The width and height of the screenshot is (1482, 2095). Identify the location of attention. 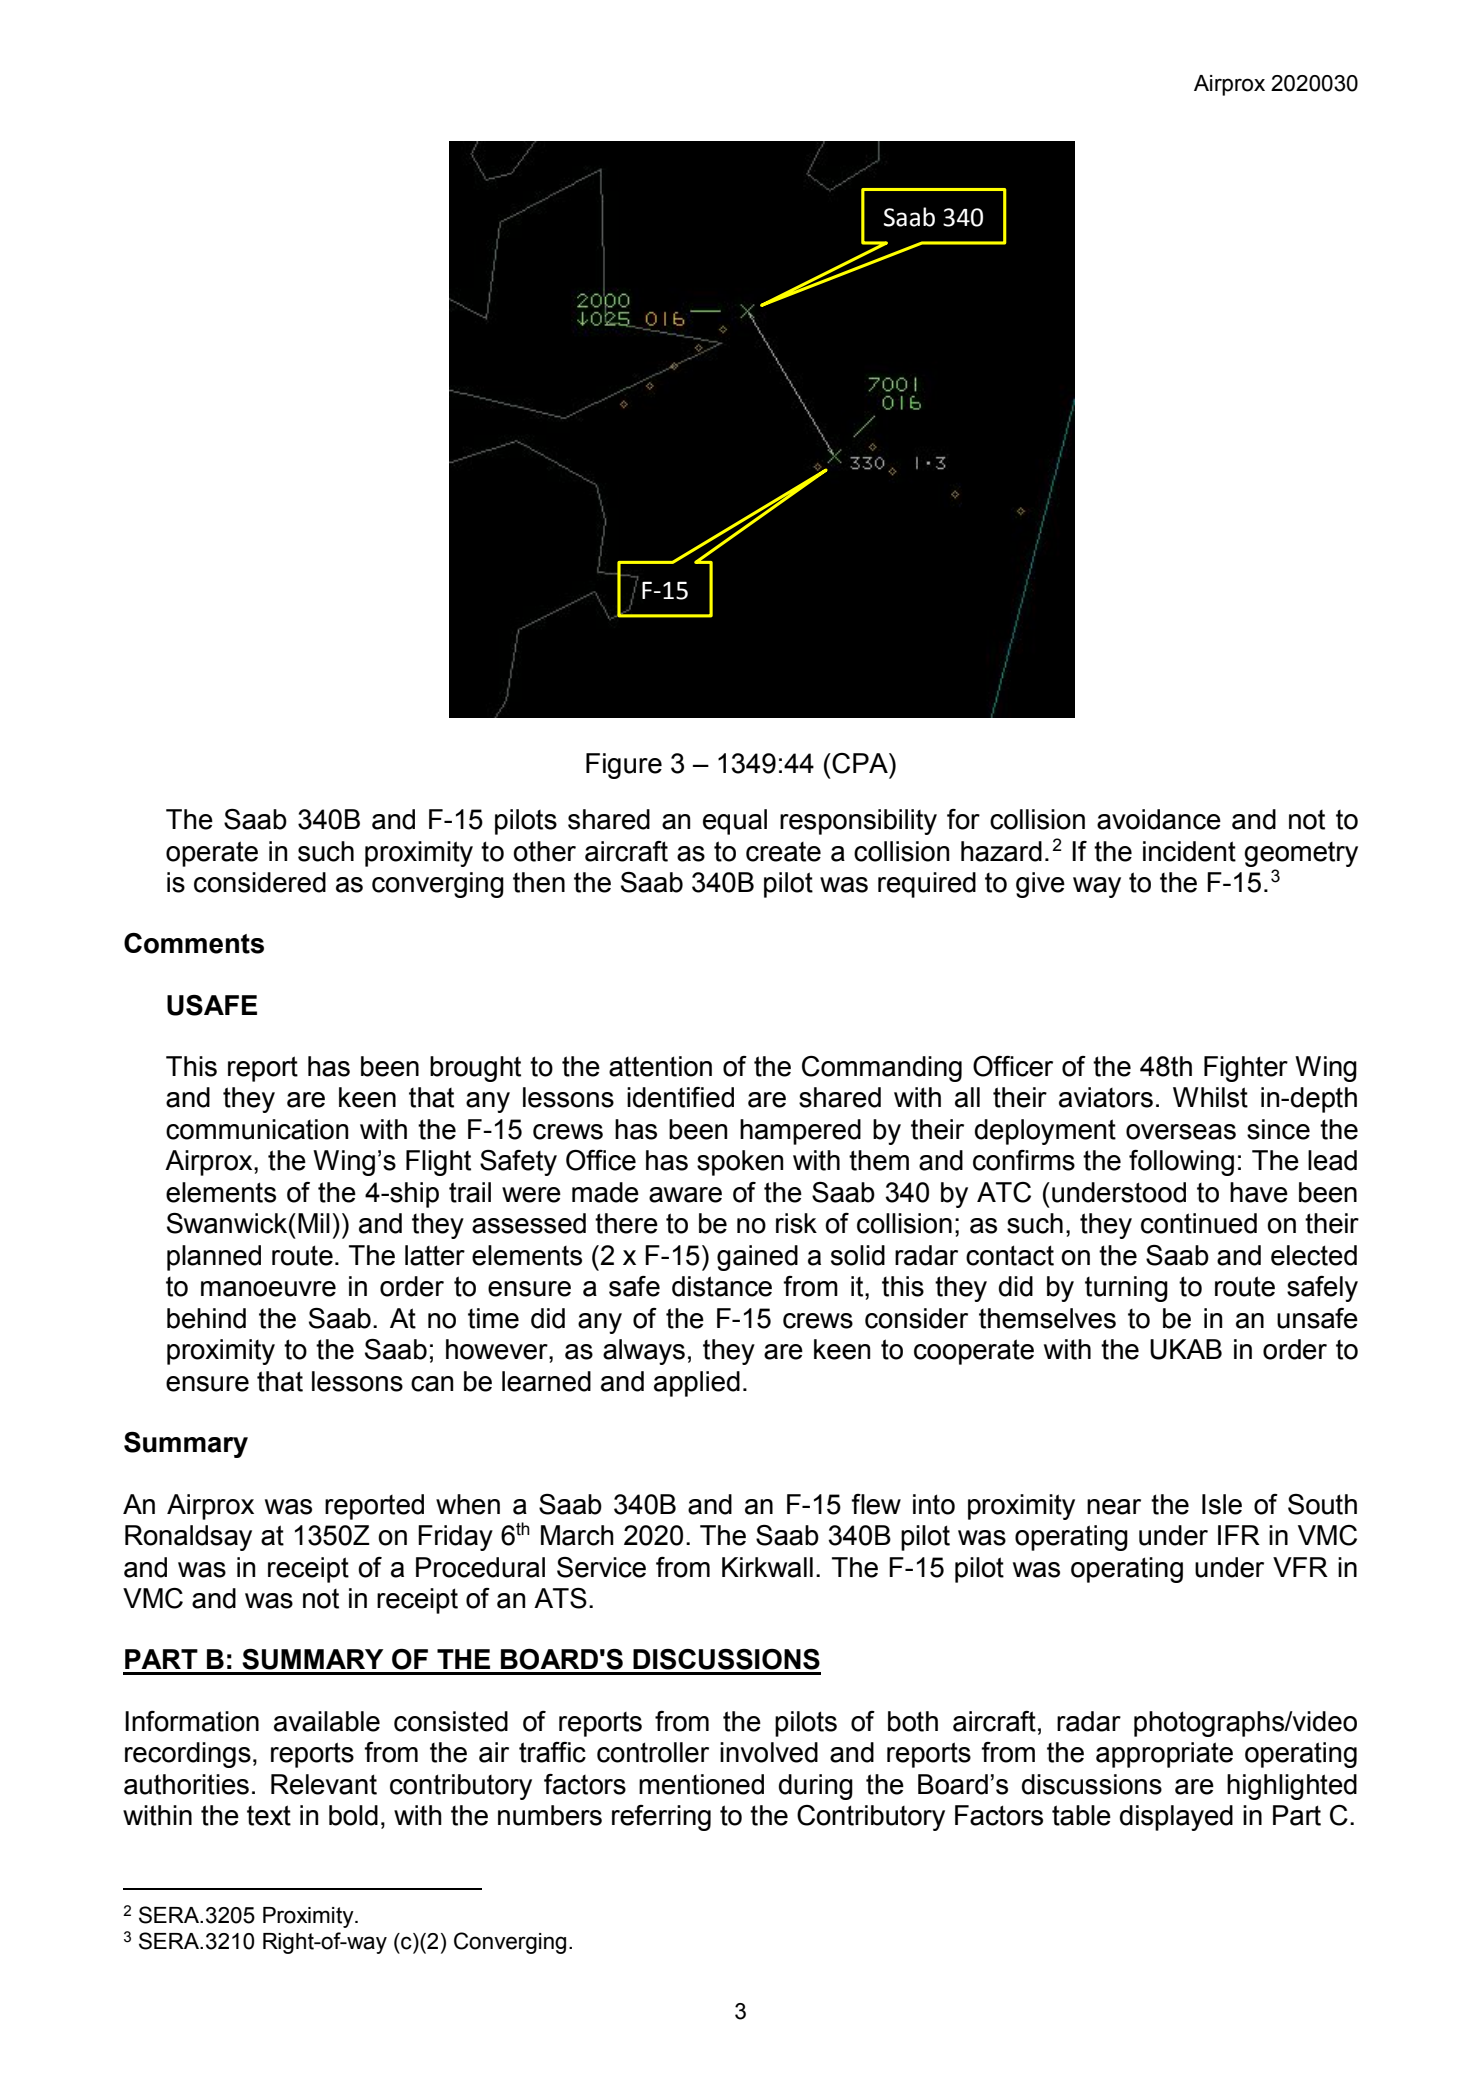
(660, 1066).
